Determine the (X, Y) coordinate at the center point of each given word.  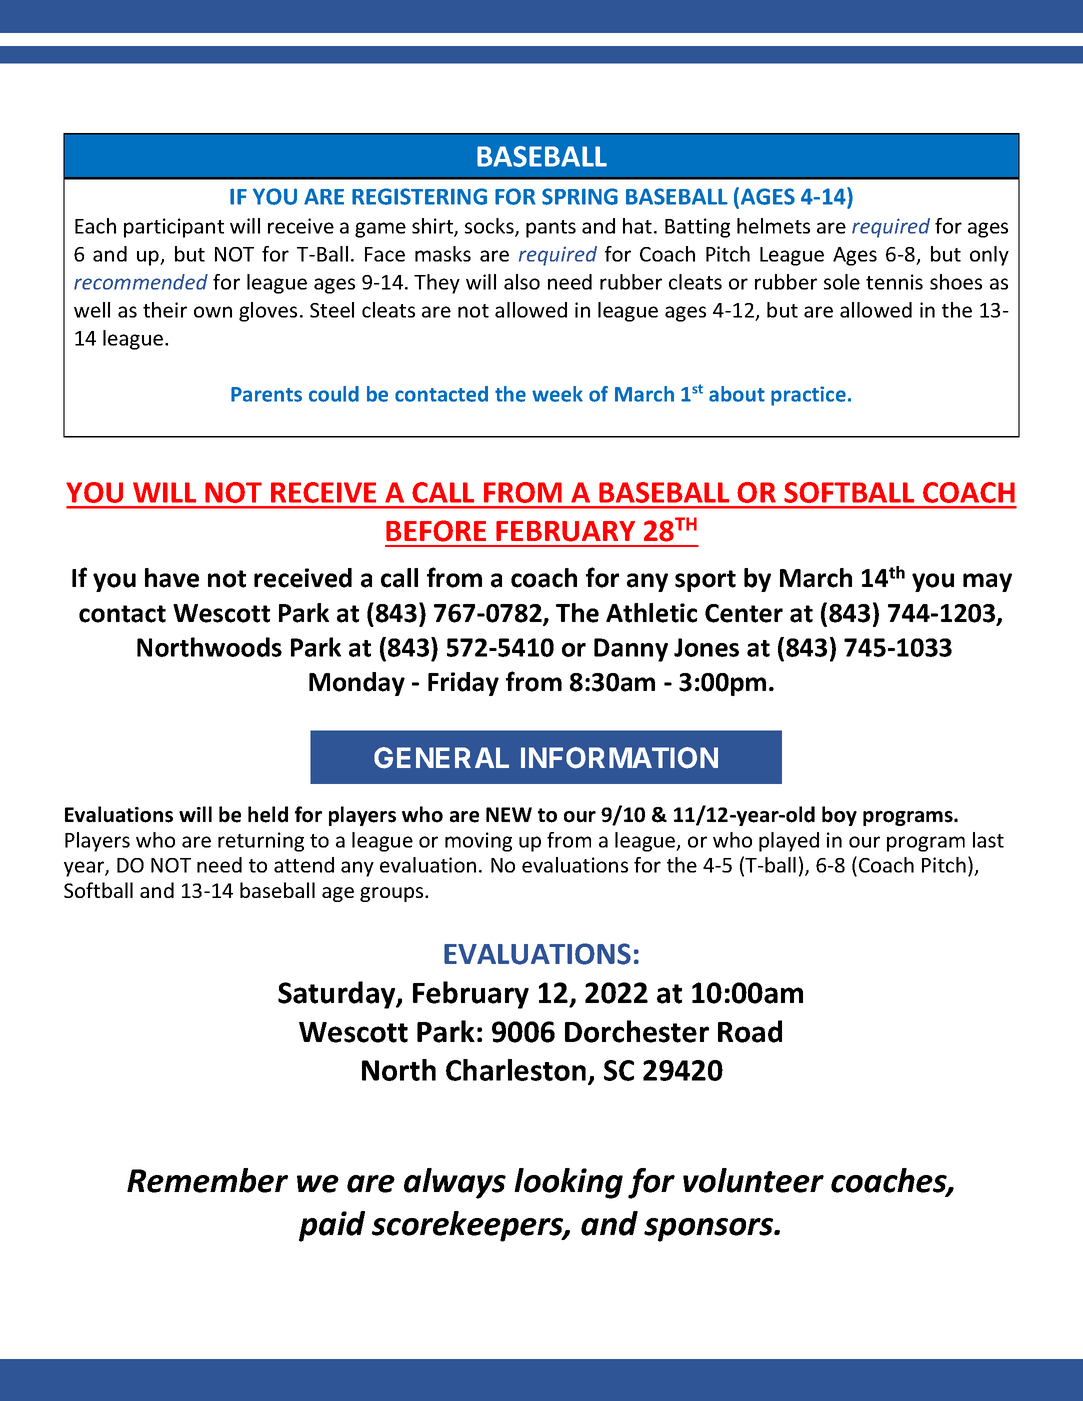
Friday (463, 684)
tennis (894, 282)
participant (174, 228)
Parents (266, 394)
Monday (357, 684)
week (557, 394)
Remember (207, 1180)
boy (839, 816)
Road (750, 1031)
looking (568, 1183)
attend (304, 865)
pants (551, 229)
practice (808, 396)
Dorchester (637, 1031)
